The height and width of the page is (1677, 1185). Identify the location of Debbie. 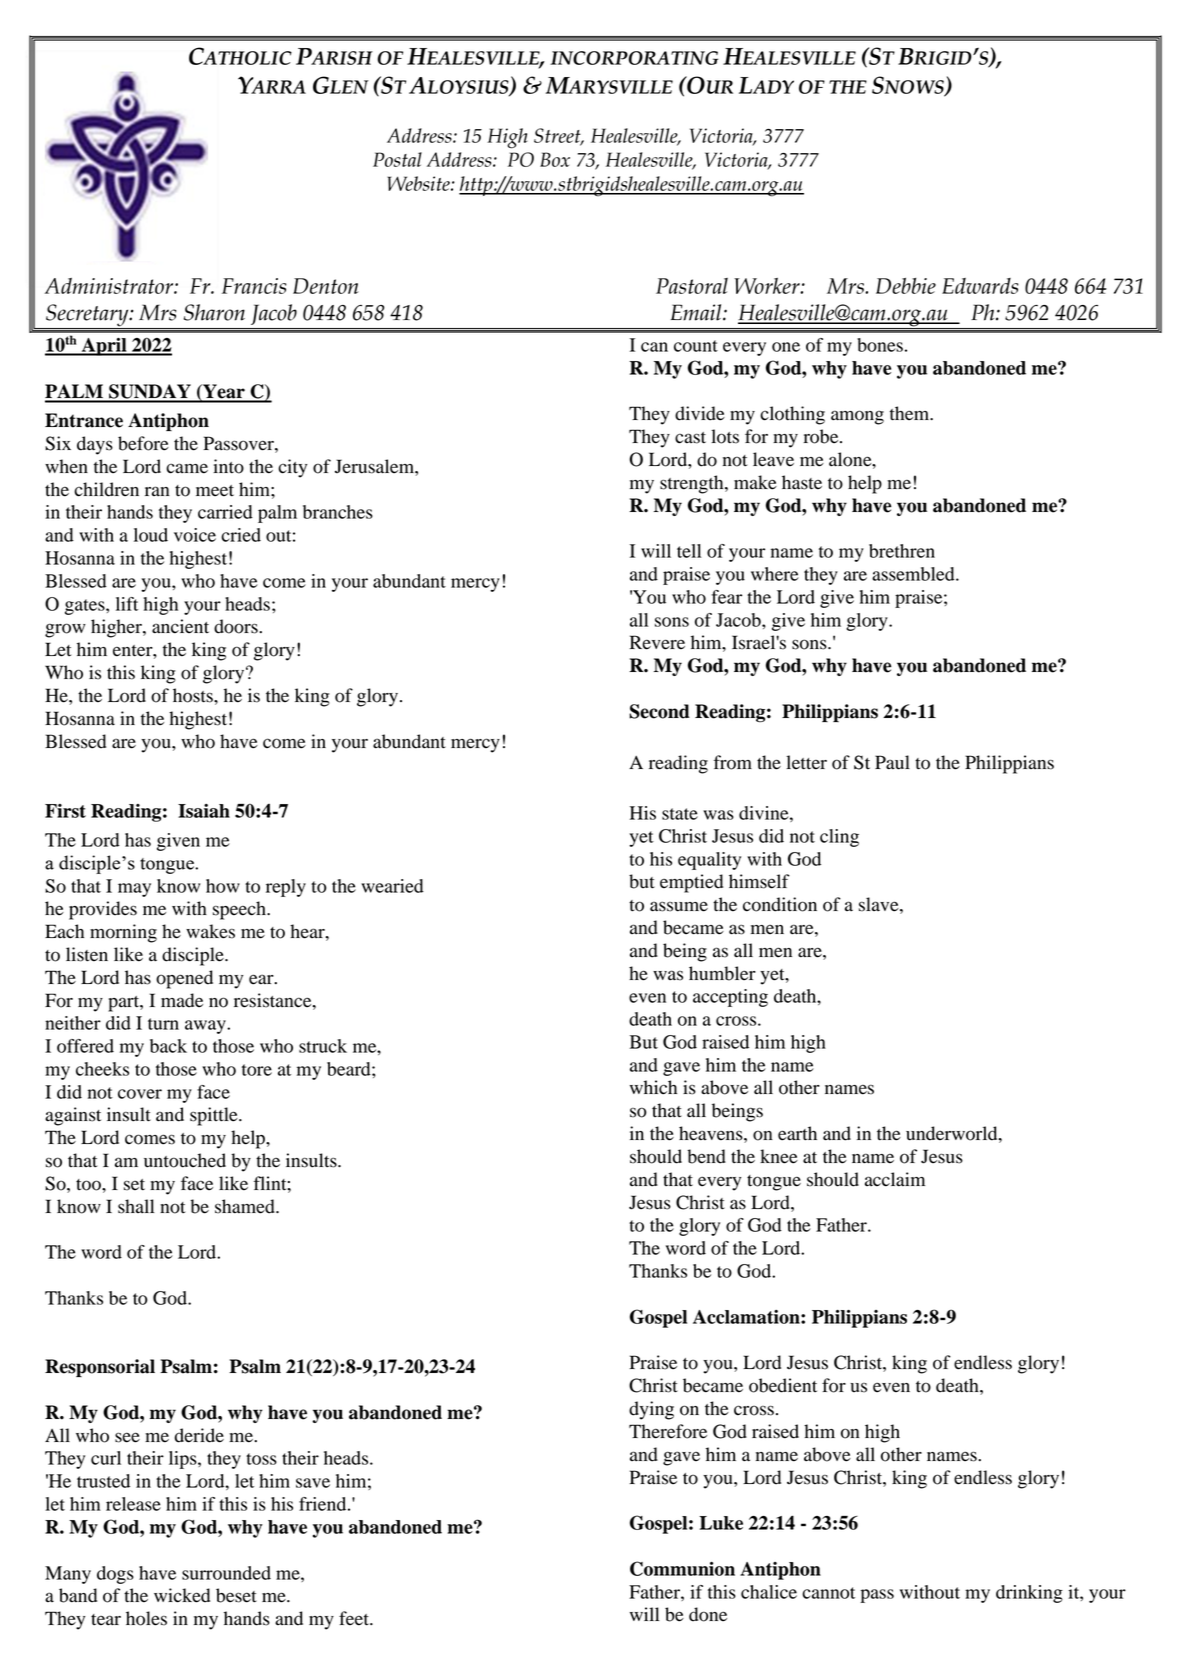
(906, 286).
